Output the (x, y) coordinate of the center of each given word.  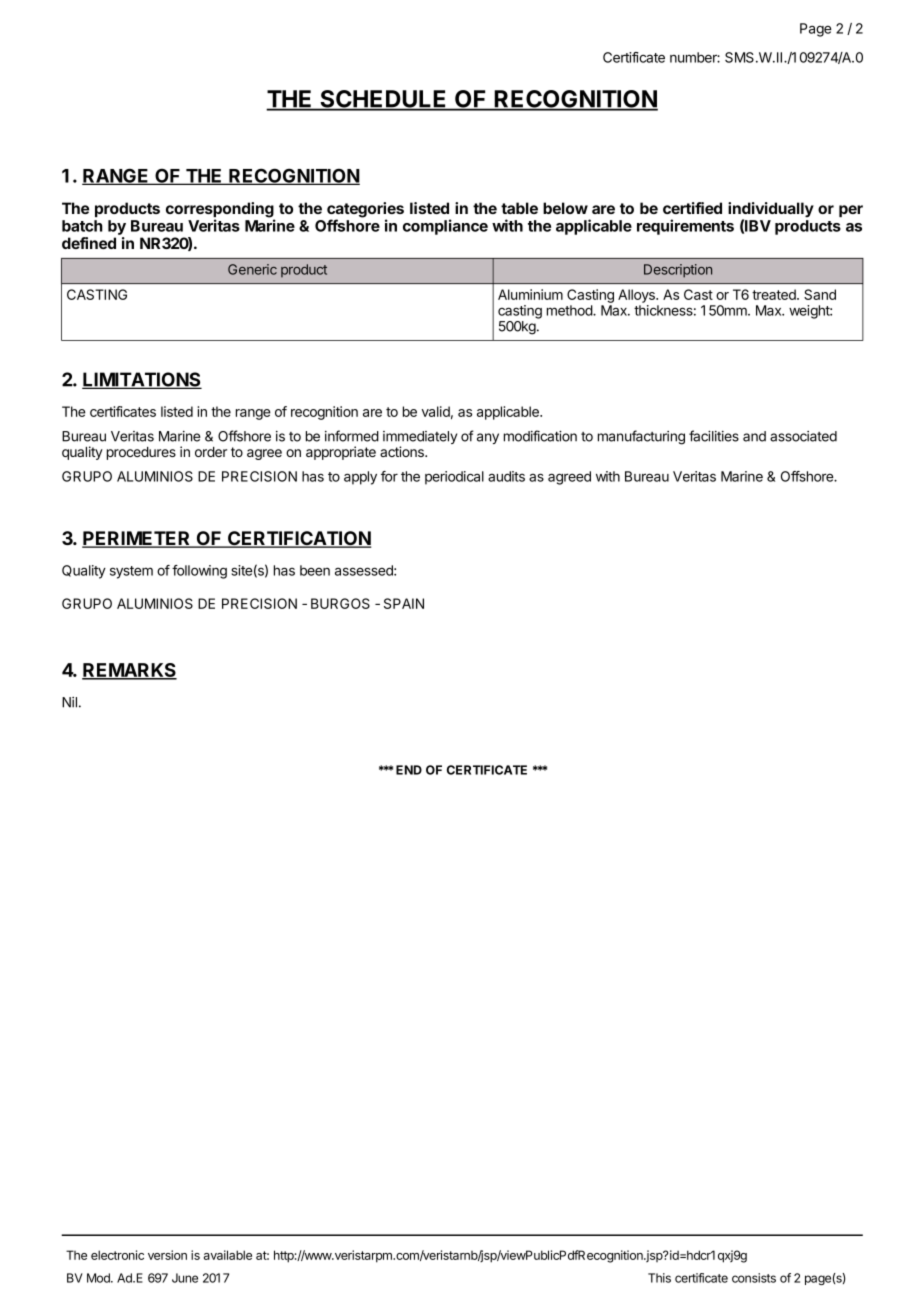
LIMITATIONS (142, 380)
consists (754, 1278)
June (185, 1278)
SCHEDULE (383, 100)
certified (692, 208)
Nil (69, 702)
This (659, 1278)
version (167, 1255)
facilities (714, 436)
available (228, 1255)
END (409, 770)
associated (803, 436)
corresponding (220, 211)
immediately (420, 439)
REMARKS (129, 671)
